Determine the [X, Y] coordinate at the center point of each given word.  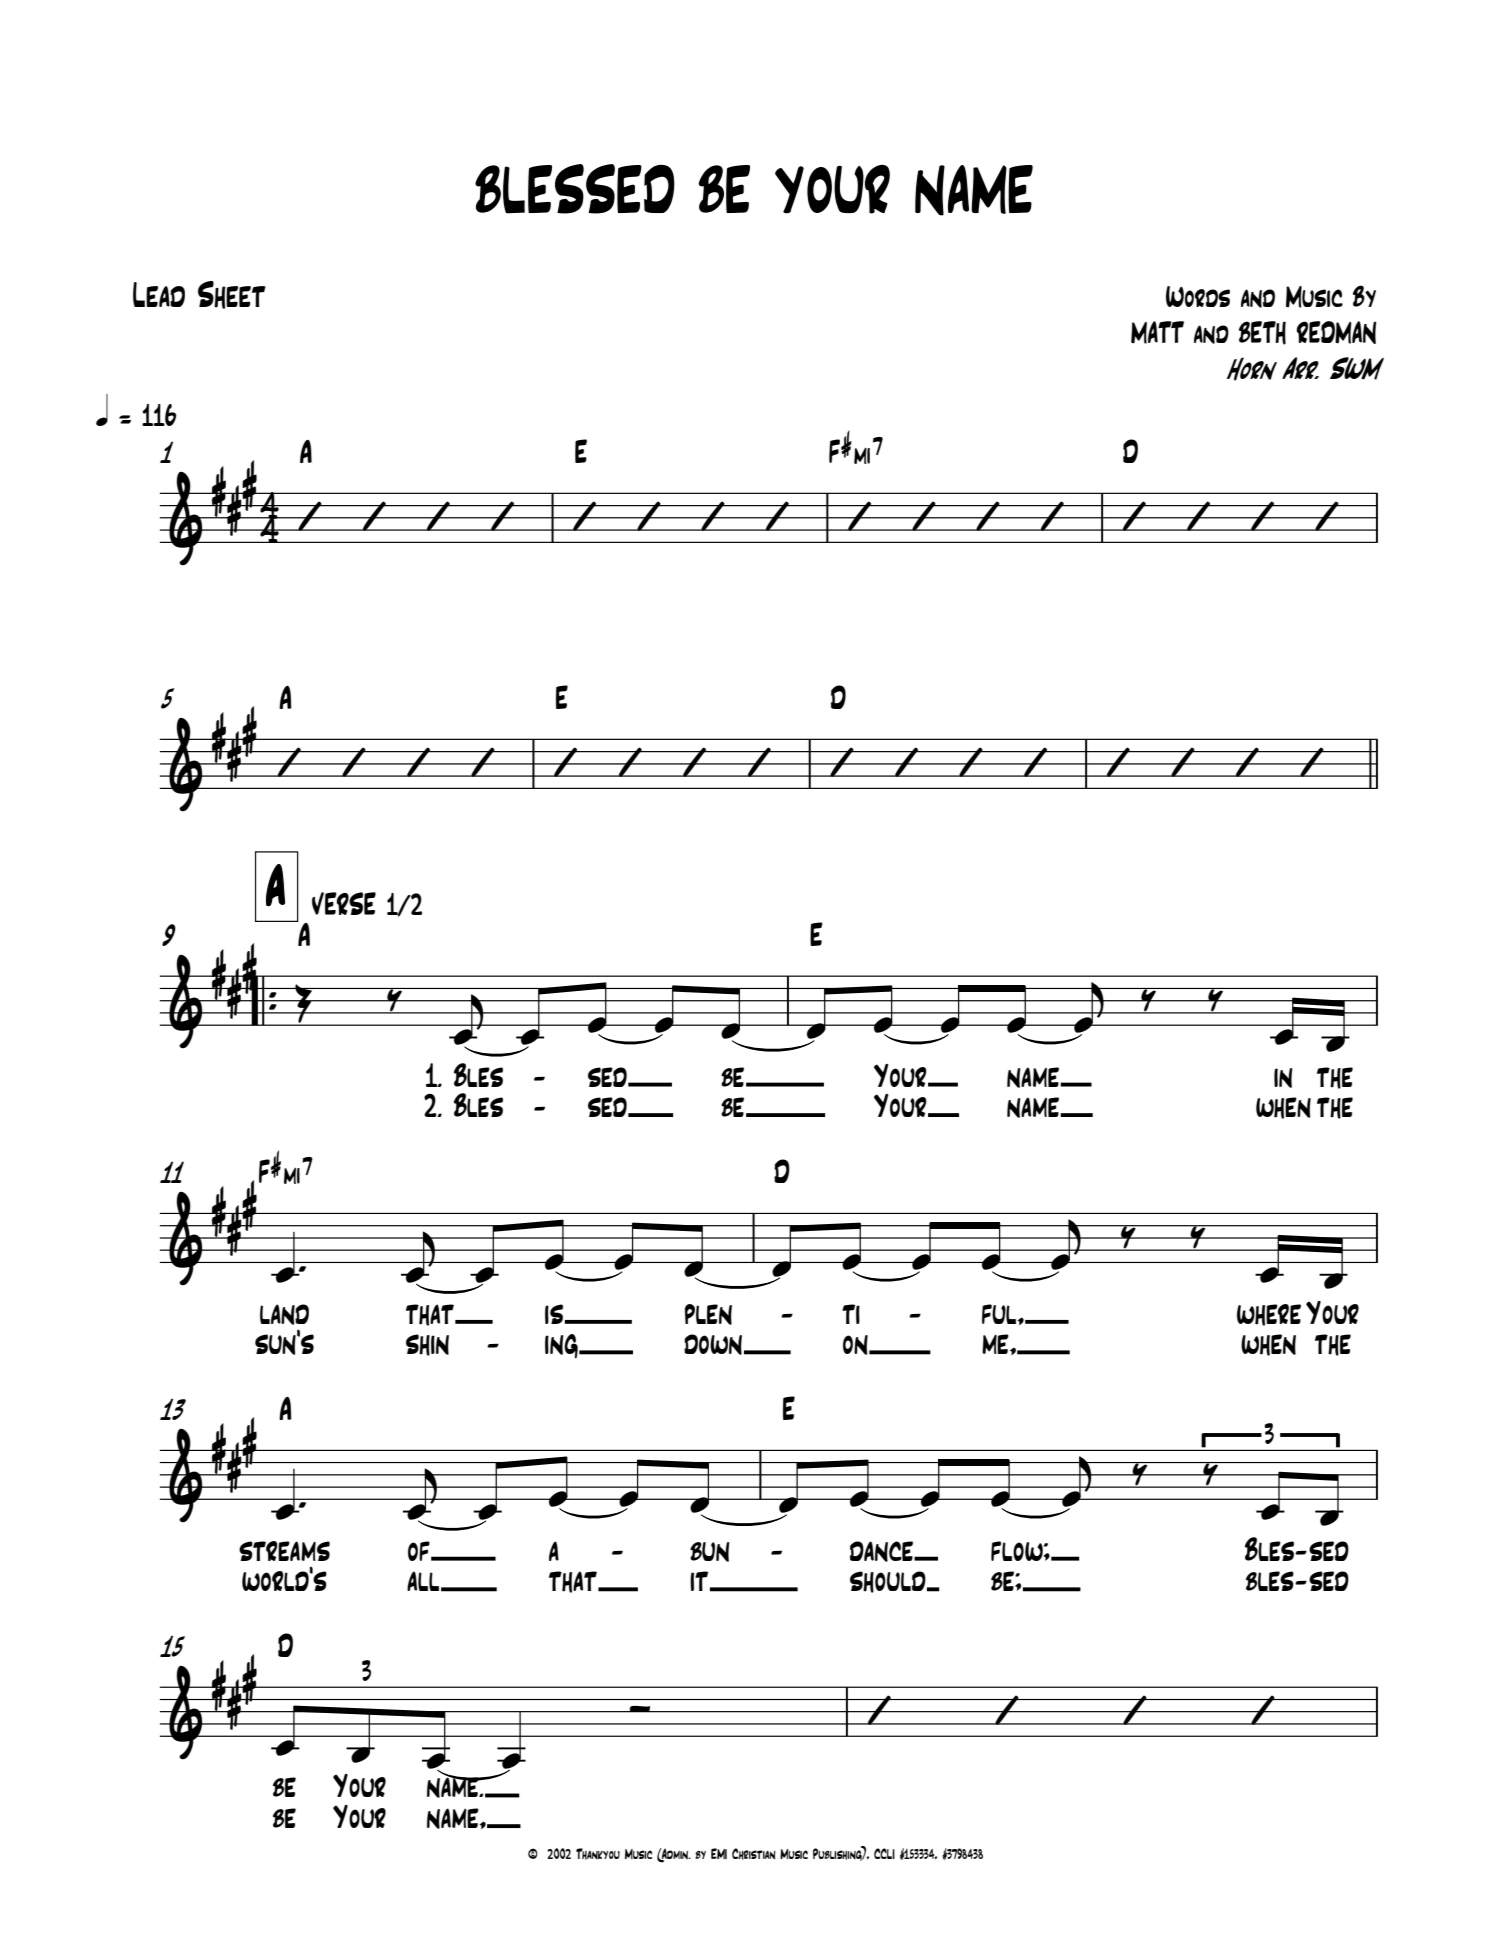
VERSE [344, 903]
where [1269, 1315]
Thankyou [598, 1854]
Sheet [232, 295]
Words [1198, 296]
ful [1000, 1314]
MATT [1157, 332]
